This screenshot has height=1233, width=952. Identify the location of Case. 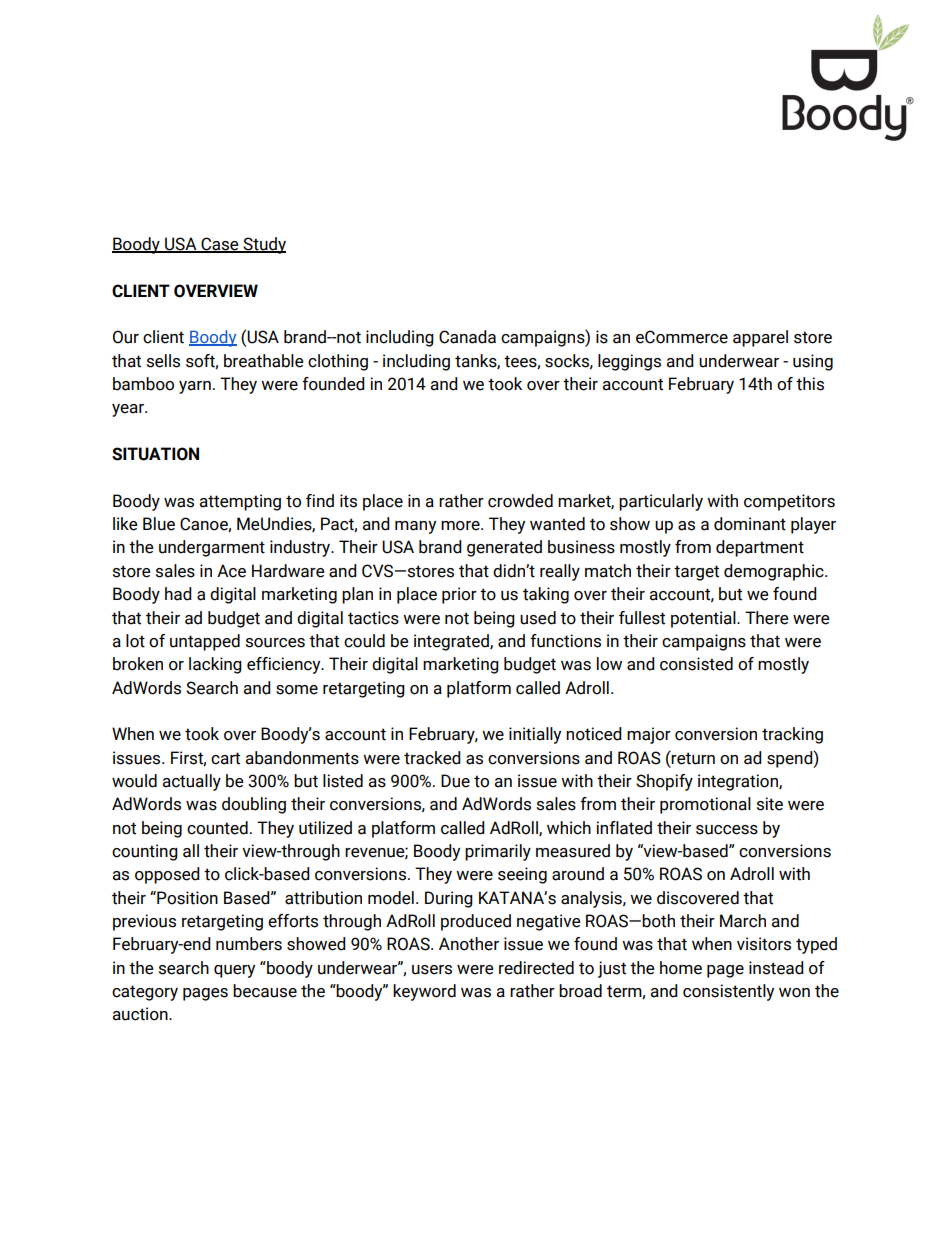
(220, 244).
